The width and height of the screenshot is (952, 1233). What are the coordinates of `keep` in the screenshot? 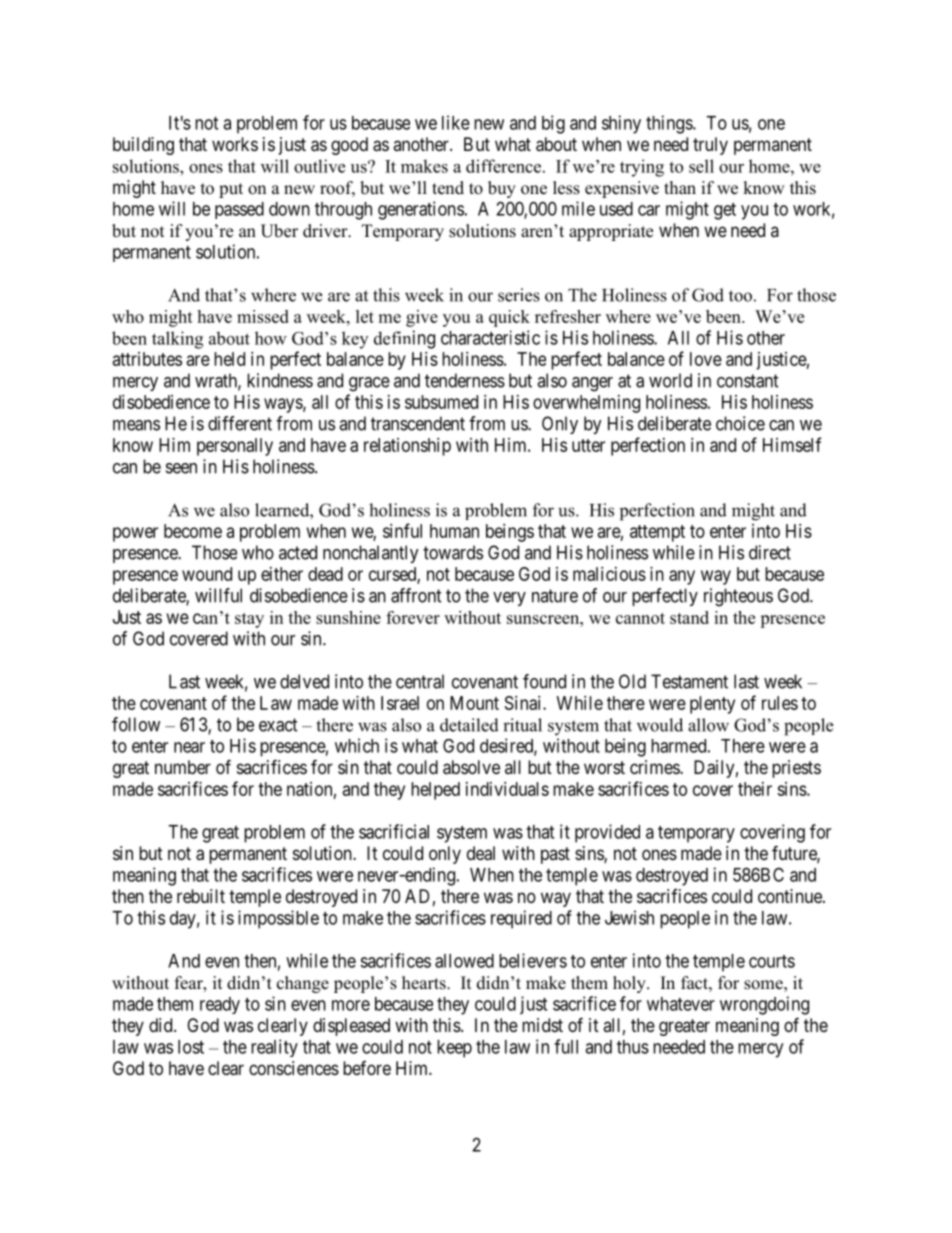 It's located at (454, 1049).
